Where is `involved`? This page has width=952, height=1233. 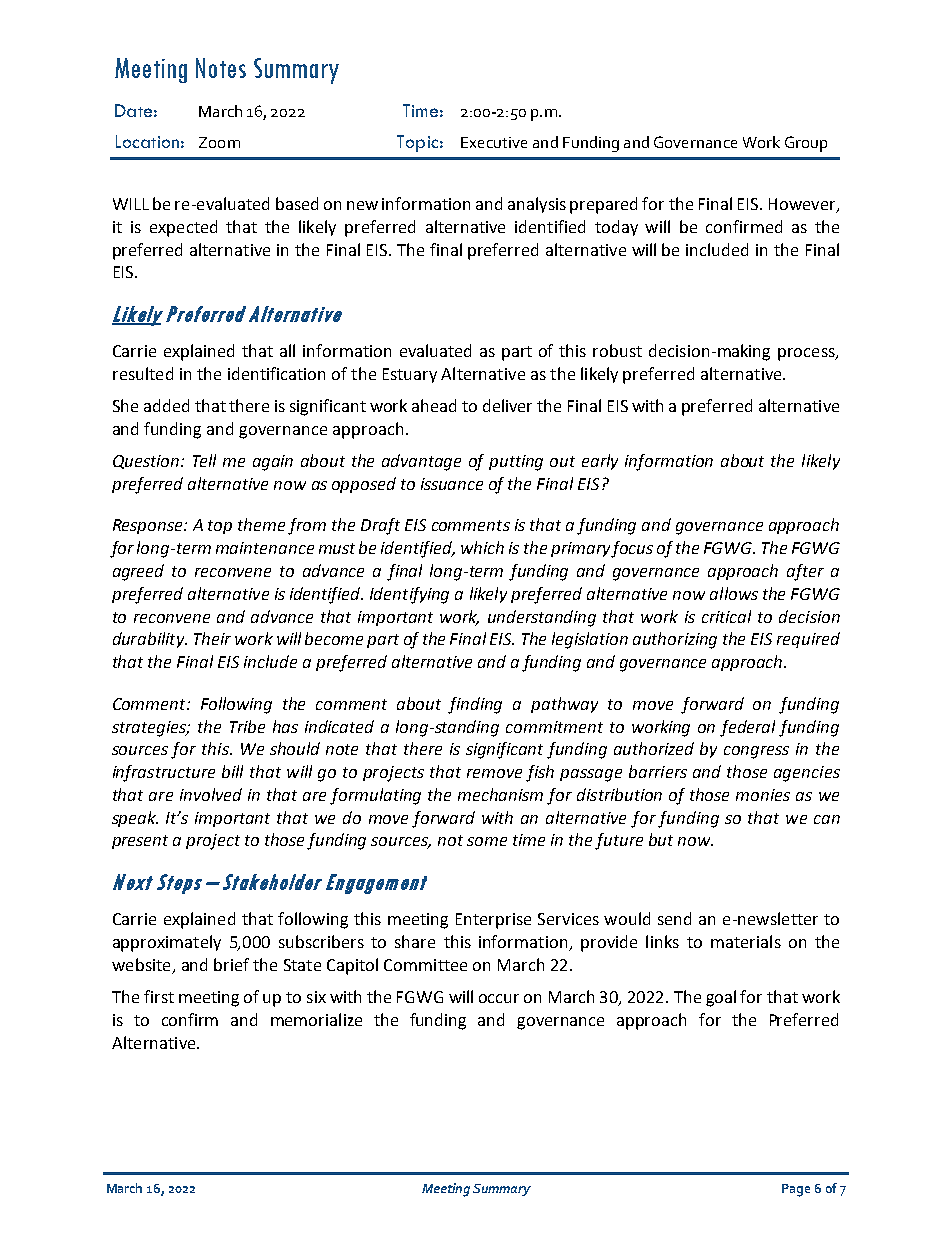 involved is located at coordinates (211, 794).
